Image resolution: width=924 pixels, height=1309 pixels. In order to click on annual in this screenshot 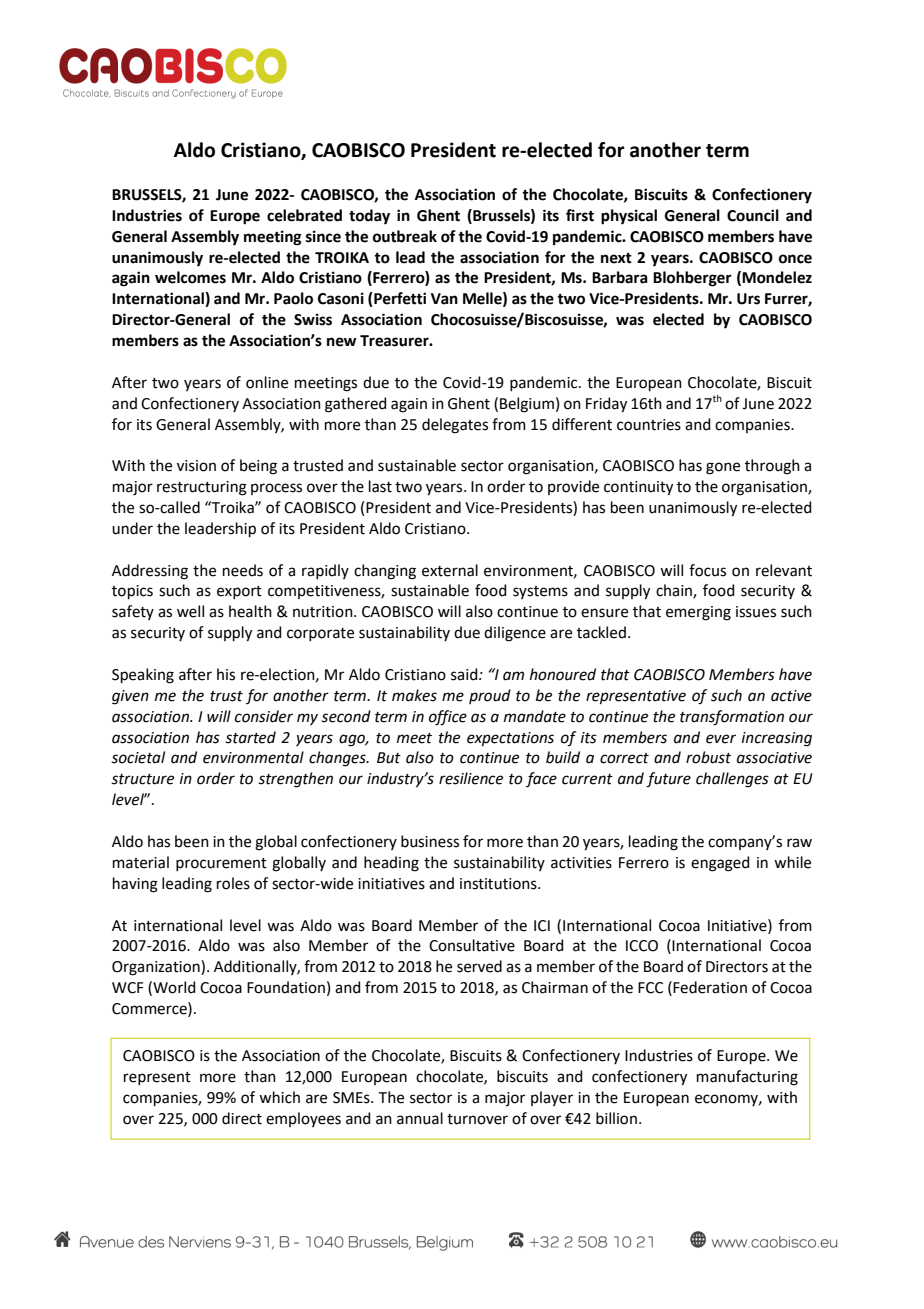, I will do `click(420, 1118)`.
